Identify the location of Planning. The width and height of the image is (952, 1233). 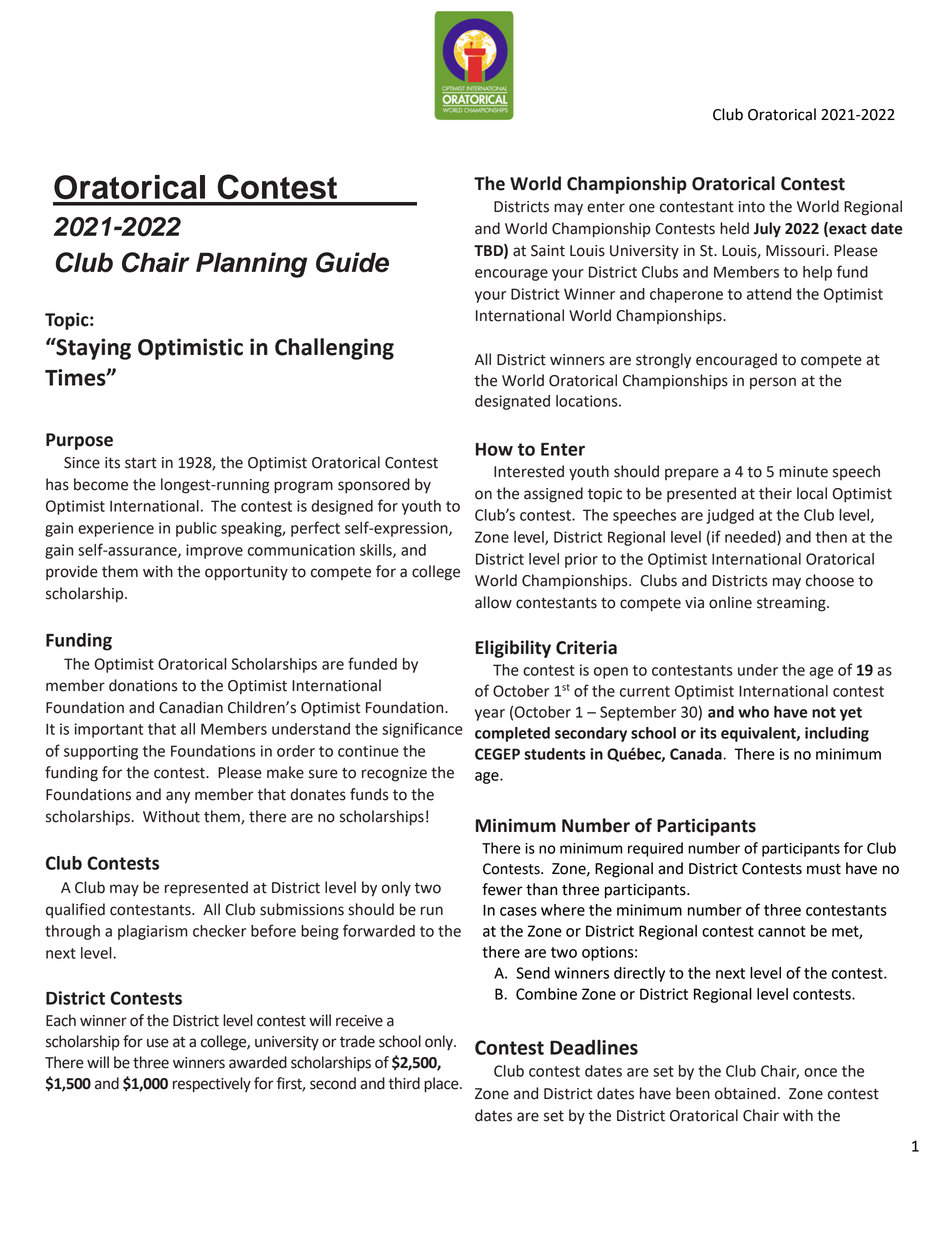
(251, 265).
